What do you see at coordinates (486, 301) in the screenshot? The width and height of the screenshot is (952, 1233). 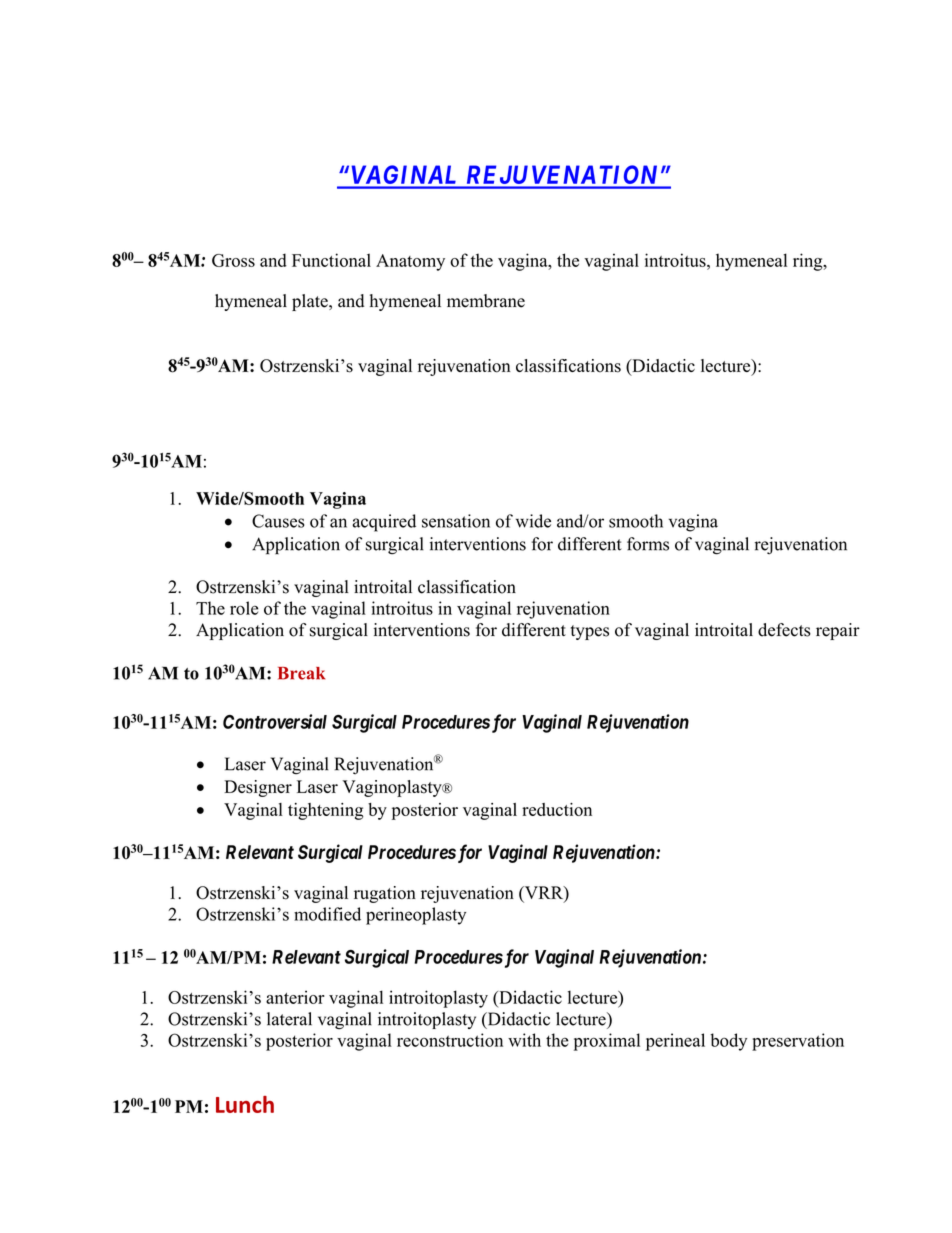 I see `membrane` at bounding box center [486, 301].
